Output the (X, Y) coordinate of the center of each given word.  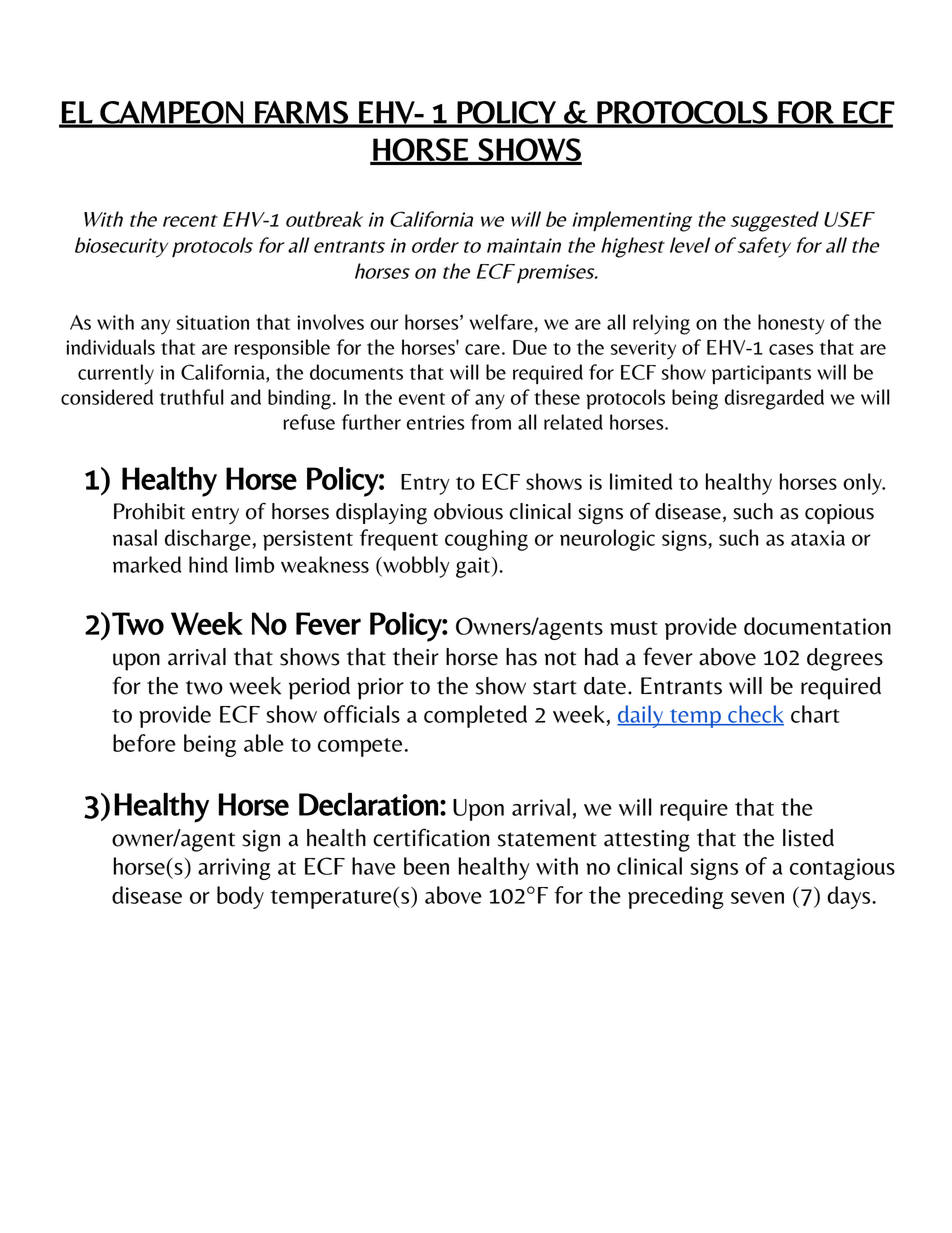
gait (473, 567)
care (482, 349)
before (144, 743)
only (863, 484)
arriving (234, 869)
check (755, 715)
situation (212, 322)
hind (208, 564)
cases (791, 349)
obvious (468, 511)
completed (475, 716)
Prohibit (149, 511)
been (426, 866)
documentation (817, 626)
